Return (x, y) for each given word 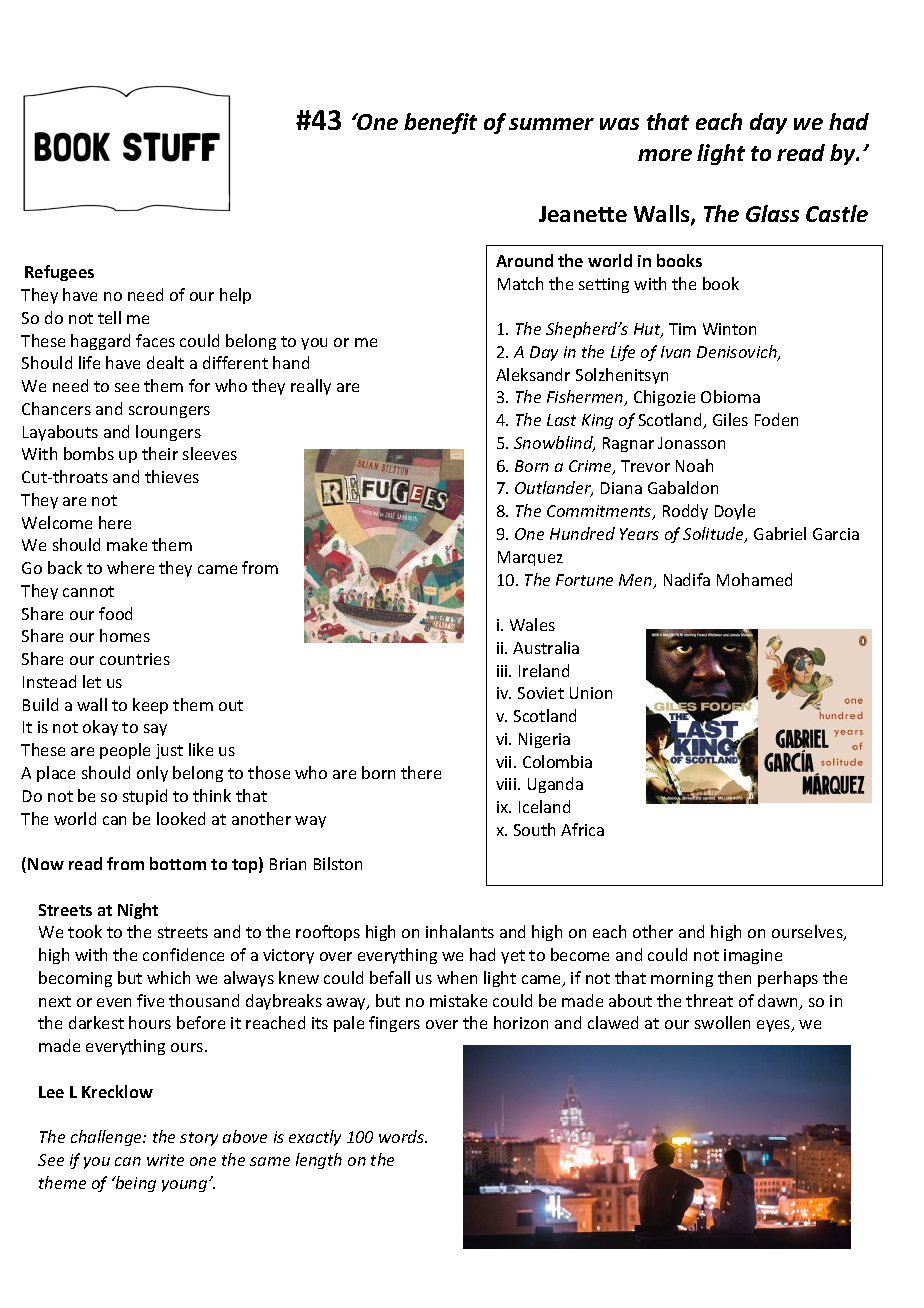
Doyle (735, 512)
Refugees (59, 273)
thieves (172, 476)
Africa (582, 829)
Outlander (554, 489)
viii (507, 784)
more (665, 155)
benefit (440, 123)
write (165, 1160)
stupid (145, 797)
